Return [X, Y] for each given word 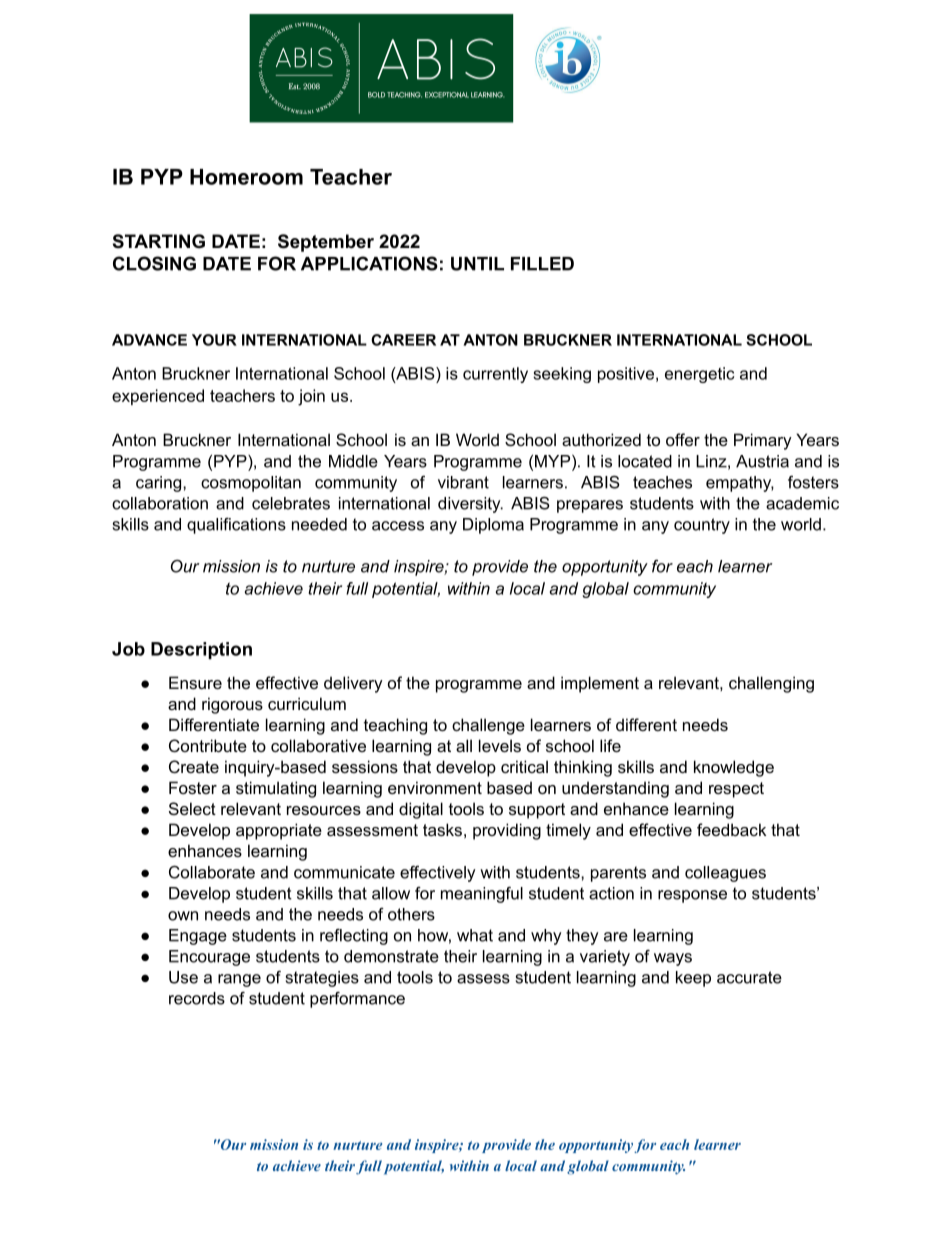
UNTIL [477, 264]
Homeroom [246, 177]
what [475, 935]
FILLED [542, 264]
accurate [749, 977]
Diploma [493, 526]
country [702, 526]
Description [201, 650]
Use [183, 977]
